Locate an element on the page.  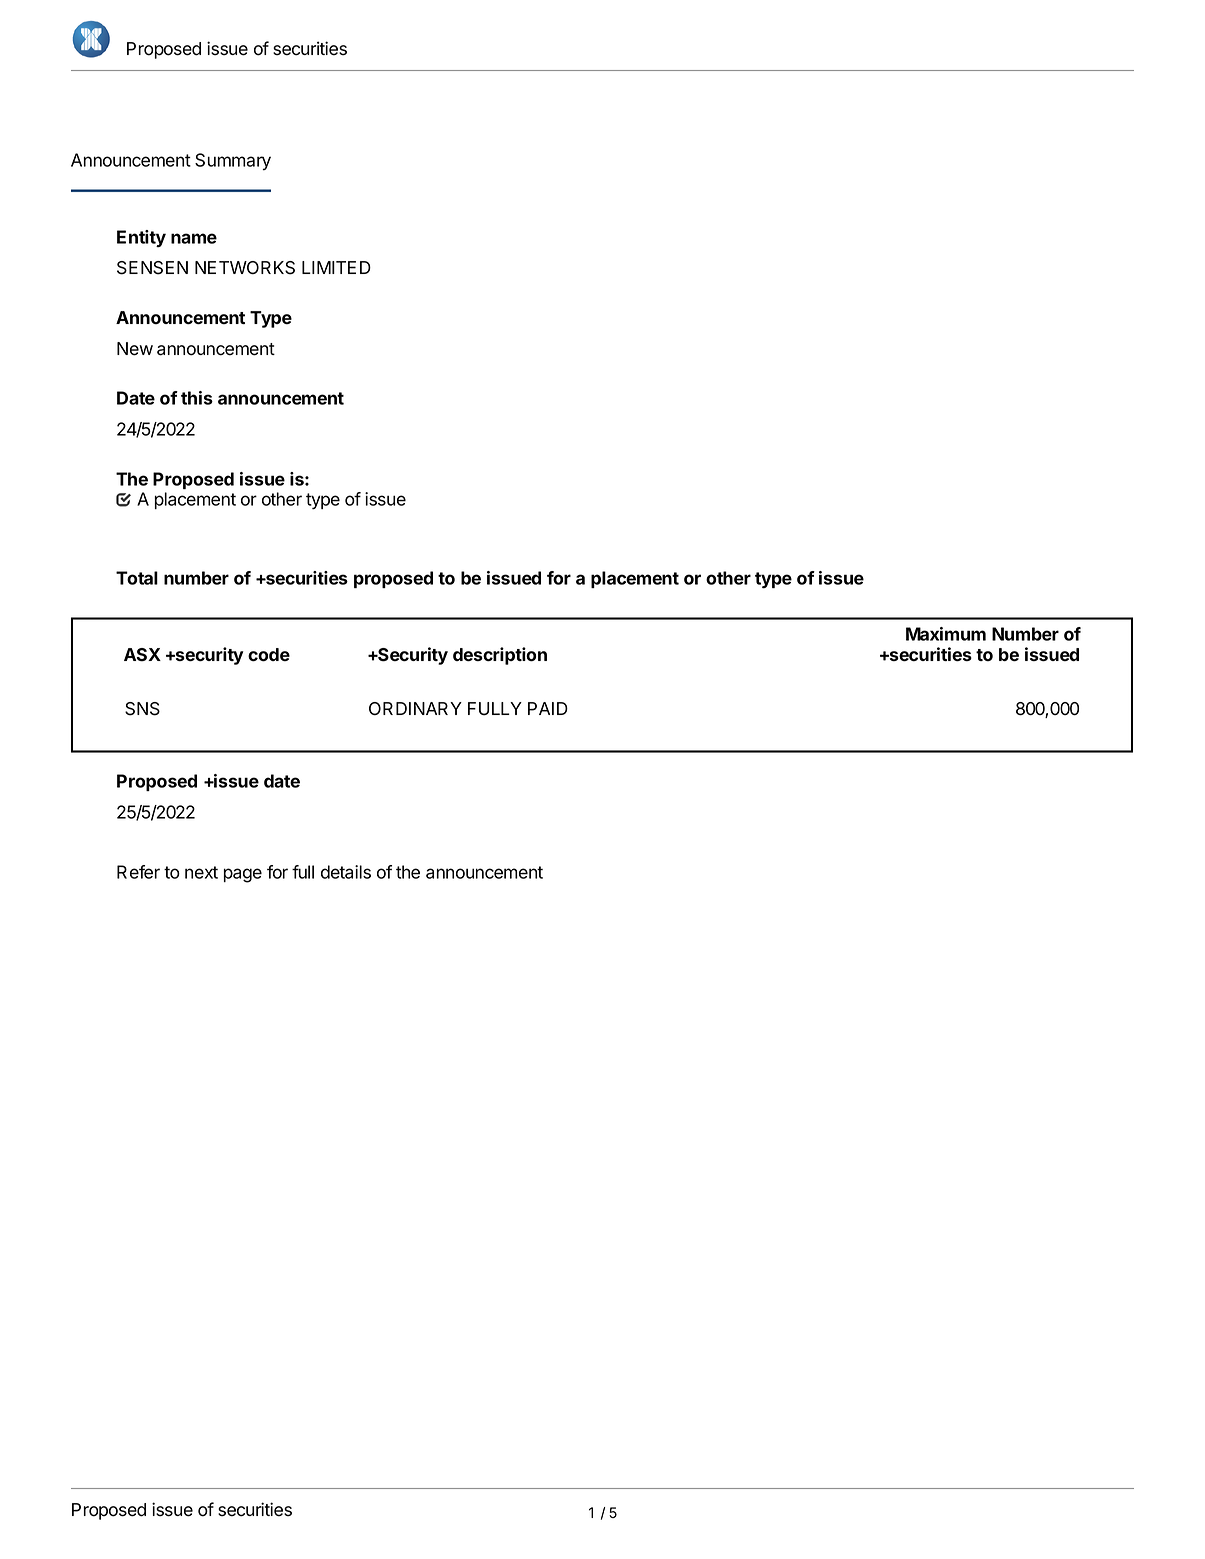
Summary is located at coordinates (233, 162).
